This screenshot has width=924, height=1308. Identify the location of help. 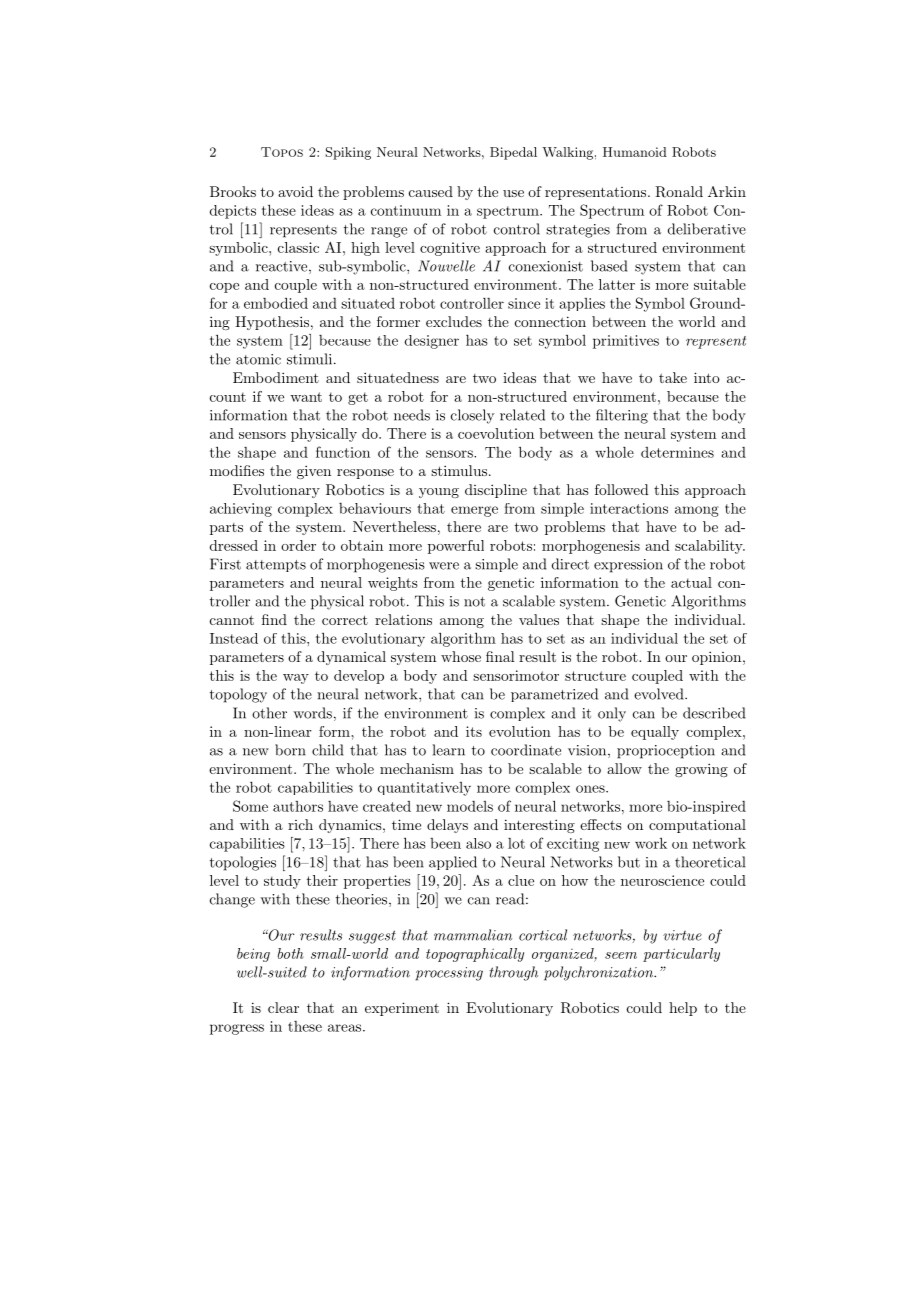
(683, 1009).
